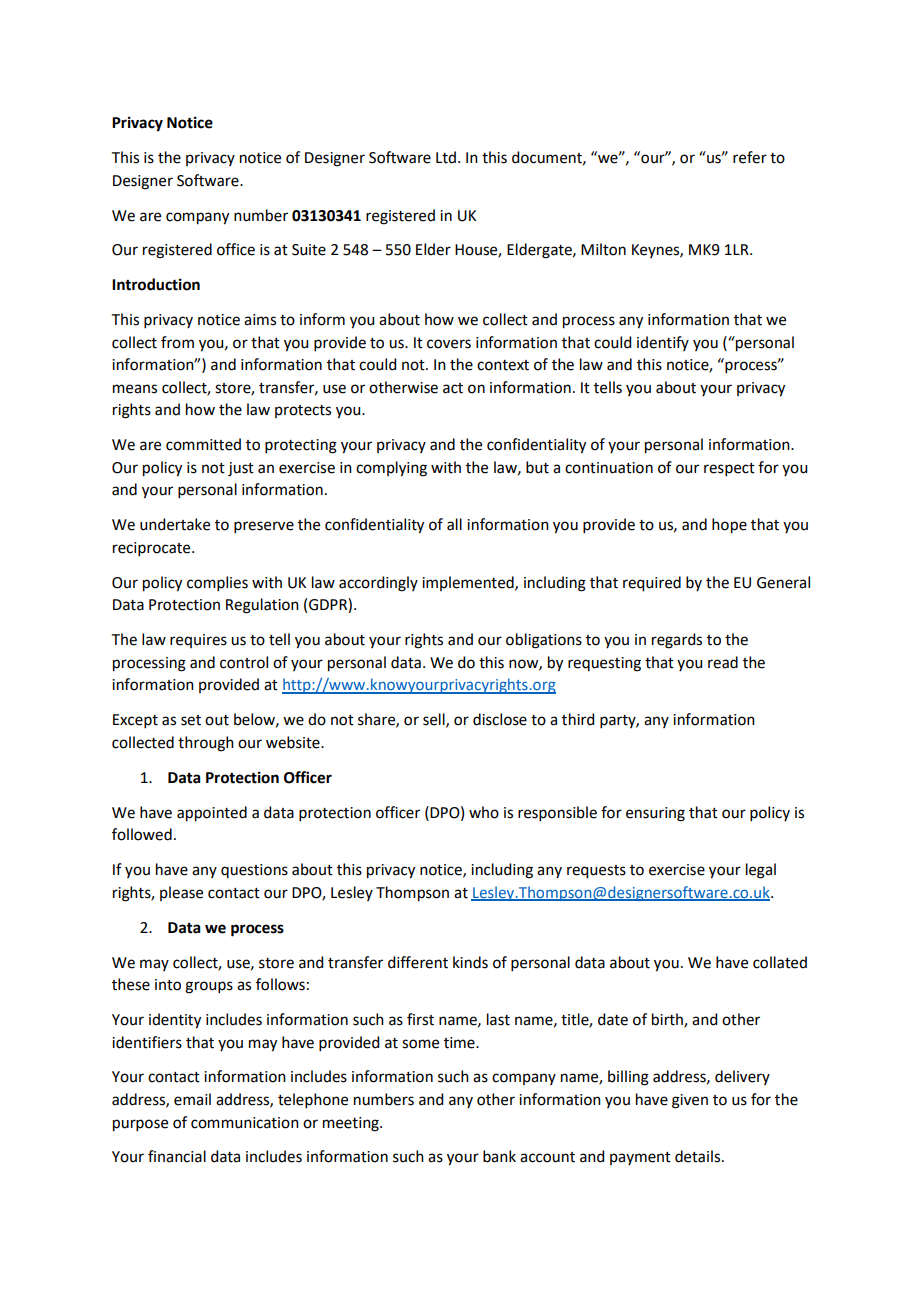 The image size is (924, 1308). Describe the element at coordinates (729, 526) in the document. I see `hope` at that location.
